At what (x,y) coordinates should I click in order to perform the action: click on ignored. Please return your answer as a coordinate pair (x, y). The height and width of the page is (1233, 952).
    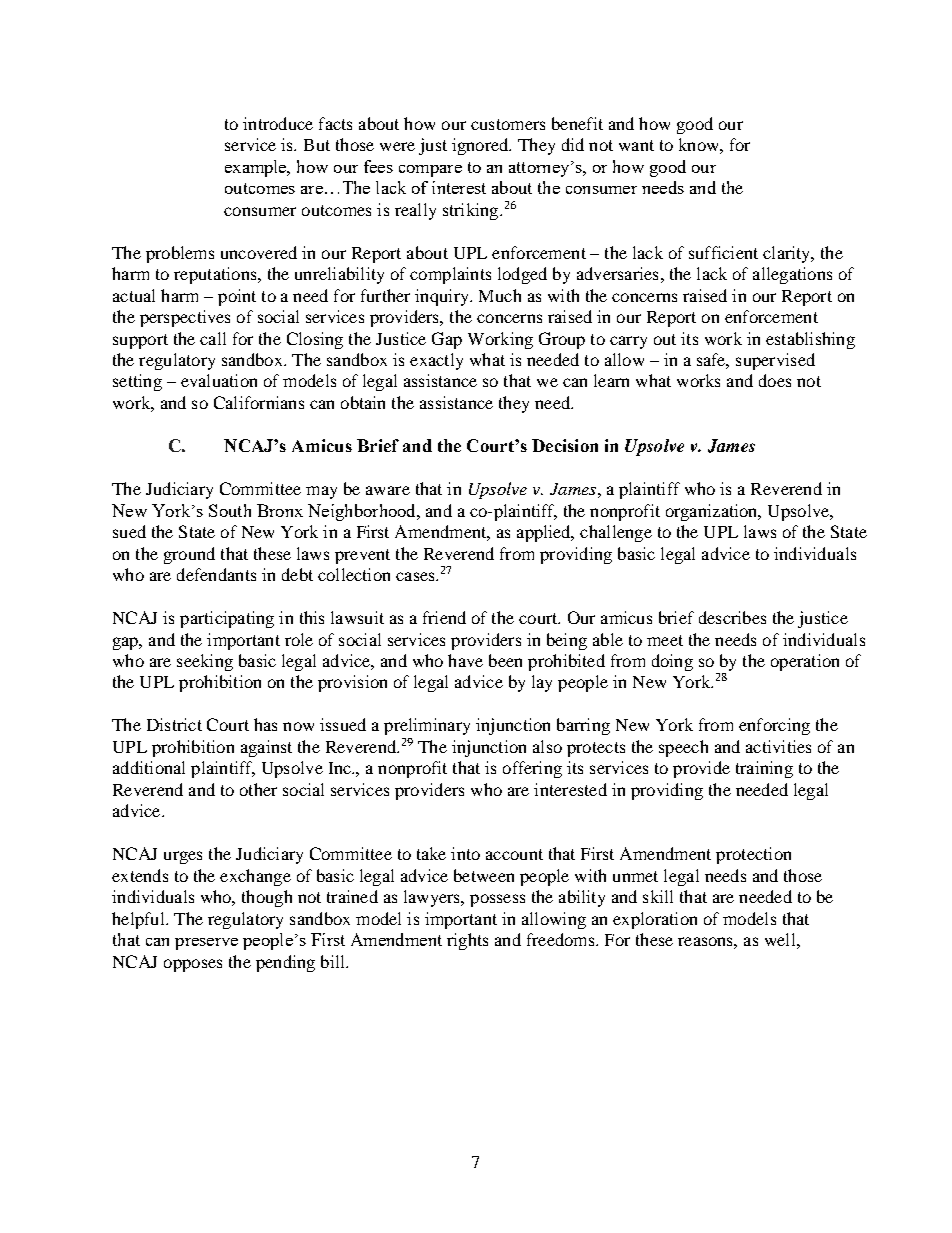
    Looking at the image, I should click on (481, 146).
